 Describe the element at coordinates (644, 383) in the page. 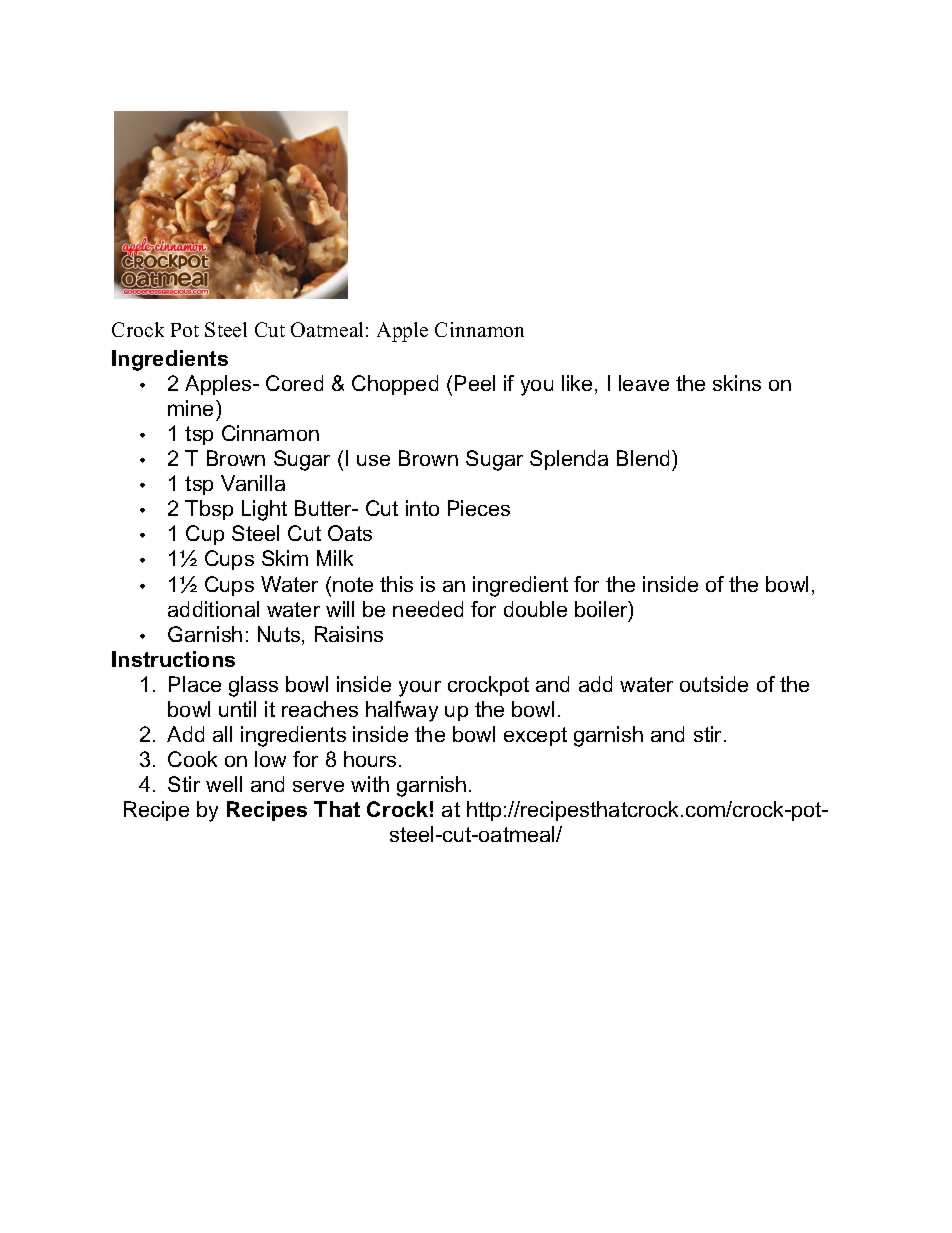

I see `leave` at that location.
